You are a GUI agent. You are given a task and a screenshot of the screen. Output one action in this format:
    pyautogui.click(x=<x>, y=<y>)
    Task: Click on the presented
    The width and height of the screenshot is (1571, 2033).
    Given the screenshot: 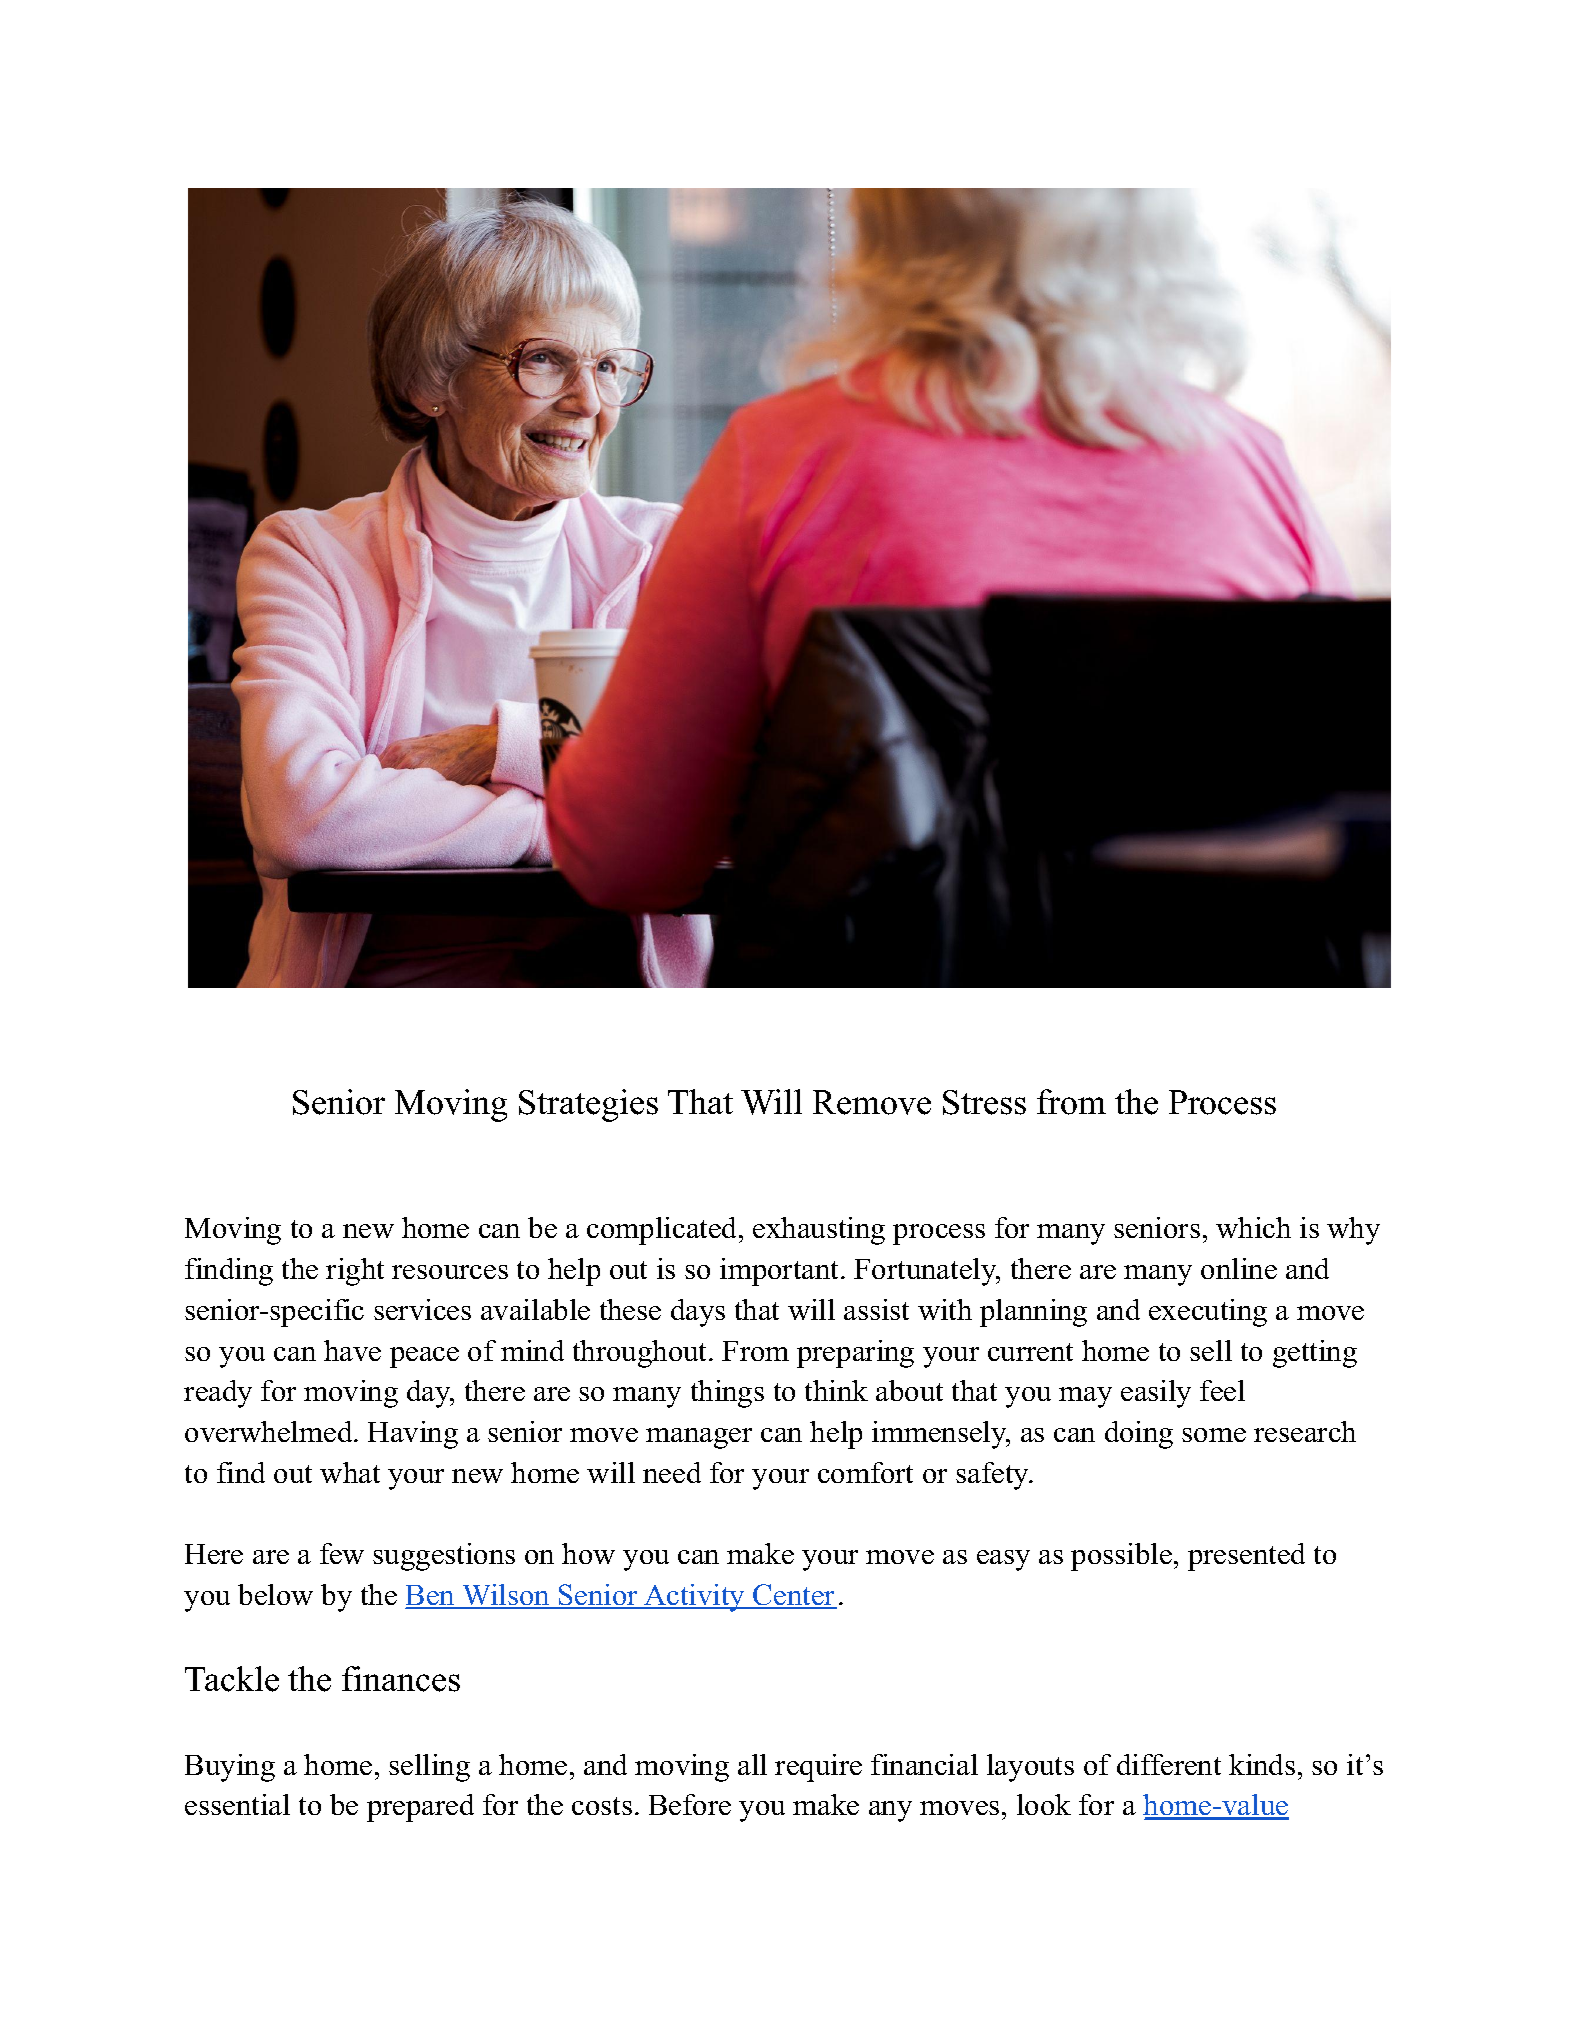 What is the action you would take?
    pyautogui.click(x=1246, y=1557)
